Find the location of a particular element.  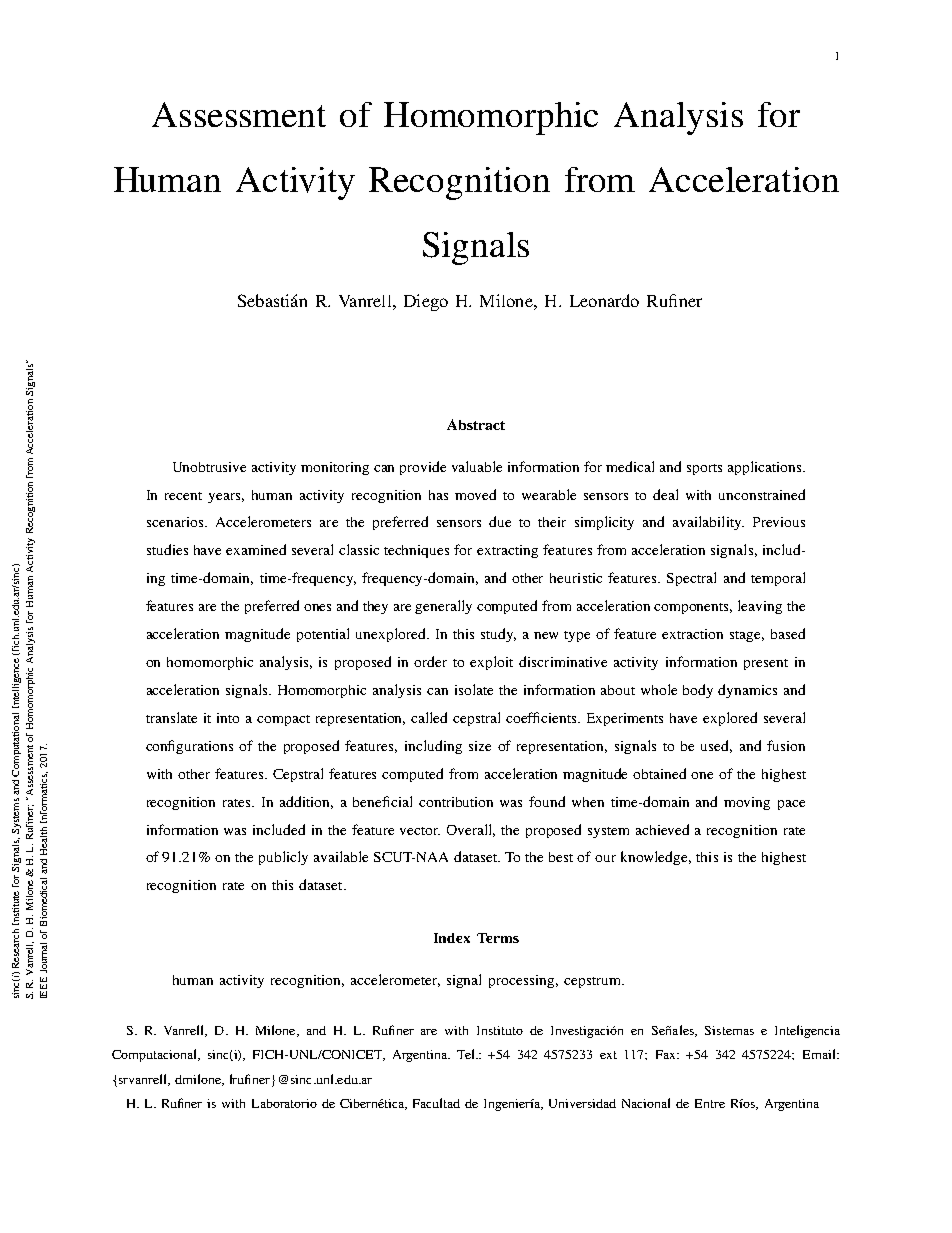

extracting is located at coordinates (507, 551).
